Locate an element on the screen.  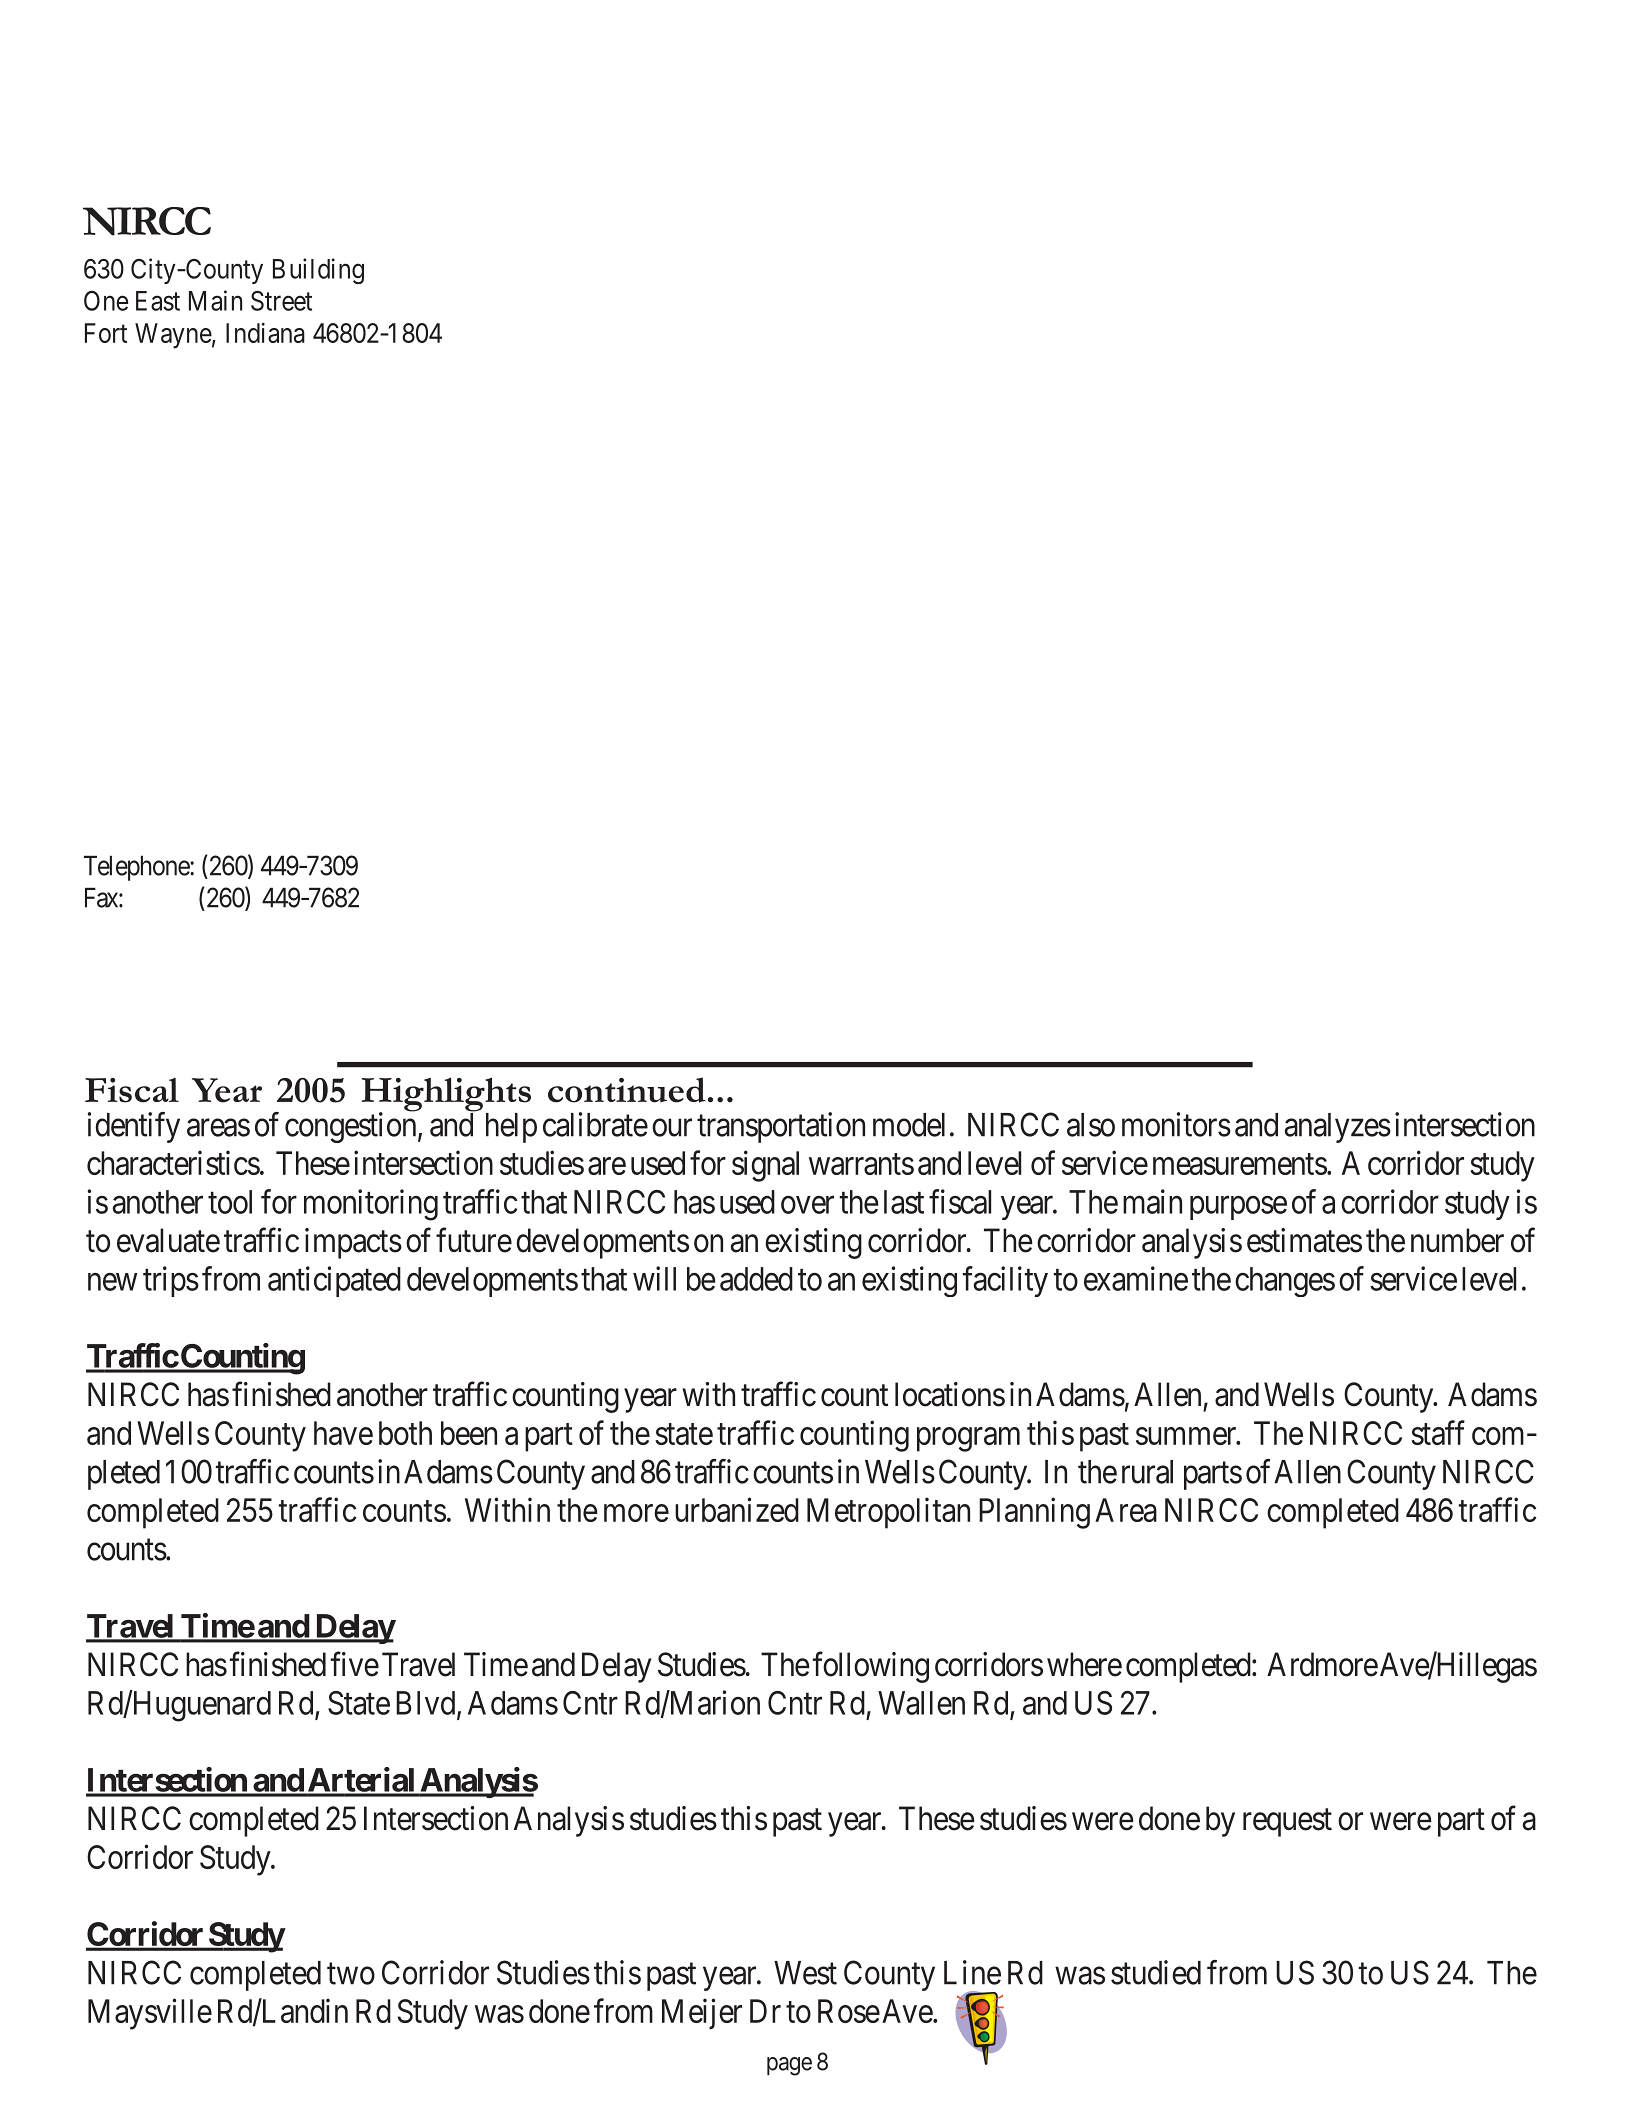
both is located at coordinates (405, 1433).
